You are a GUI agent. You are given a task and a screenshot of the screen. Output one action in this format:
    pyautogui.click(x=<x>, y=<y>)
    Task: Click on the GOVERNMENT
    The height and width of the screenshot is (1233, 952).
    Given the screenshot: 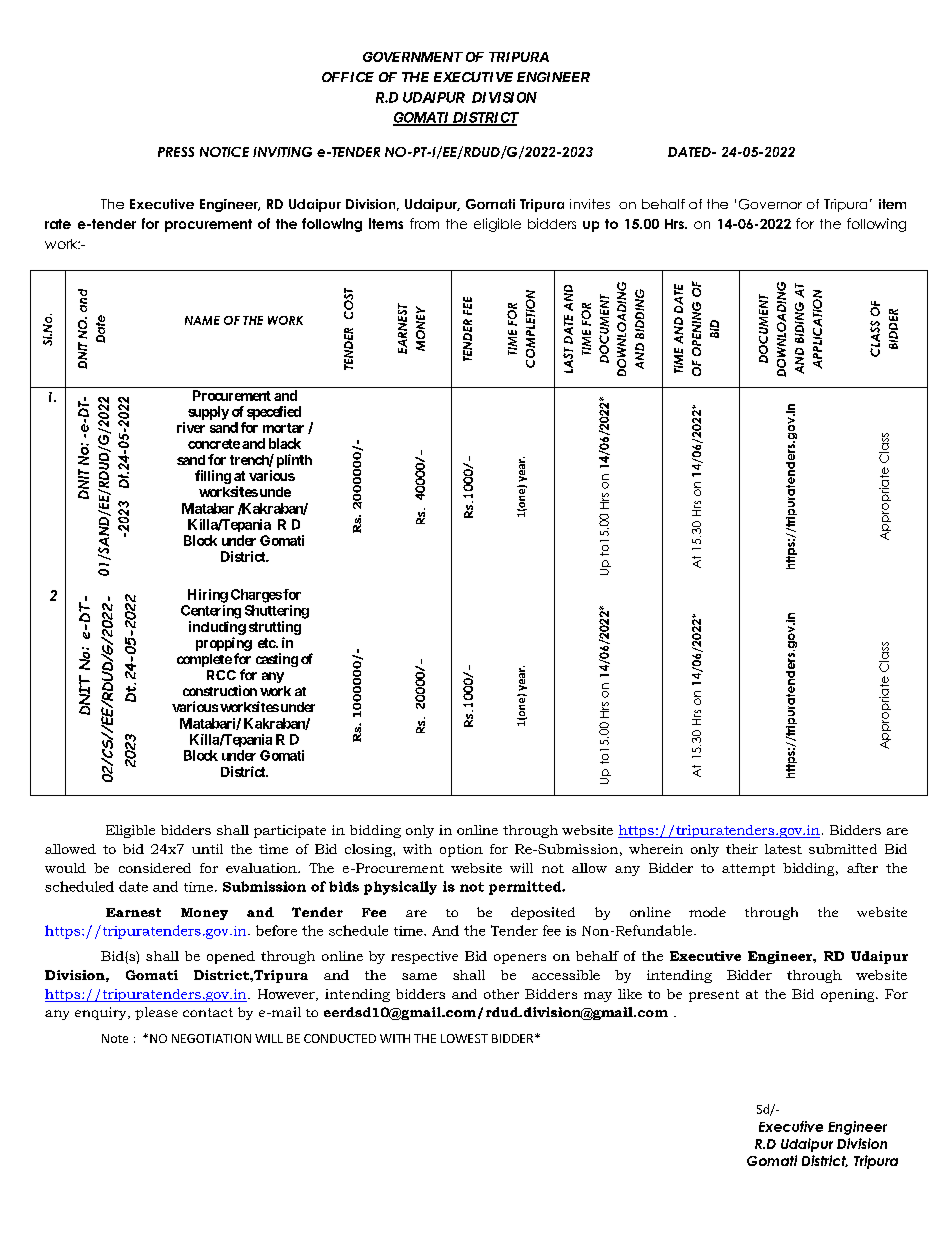 What is the action you would take?
    pyautogui.click(x=413, y=57)
